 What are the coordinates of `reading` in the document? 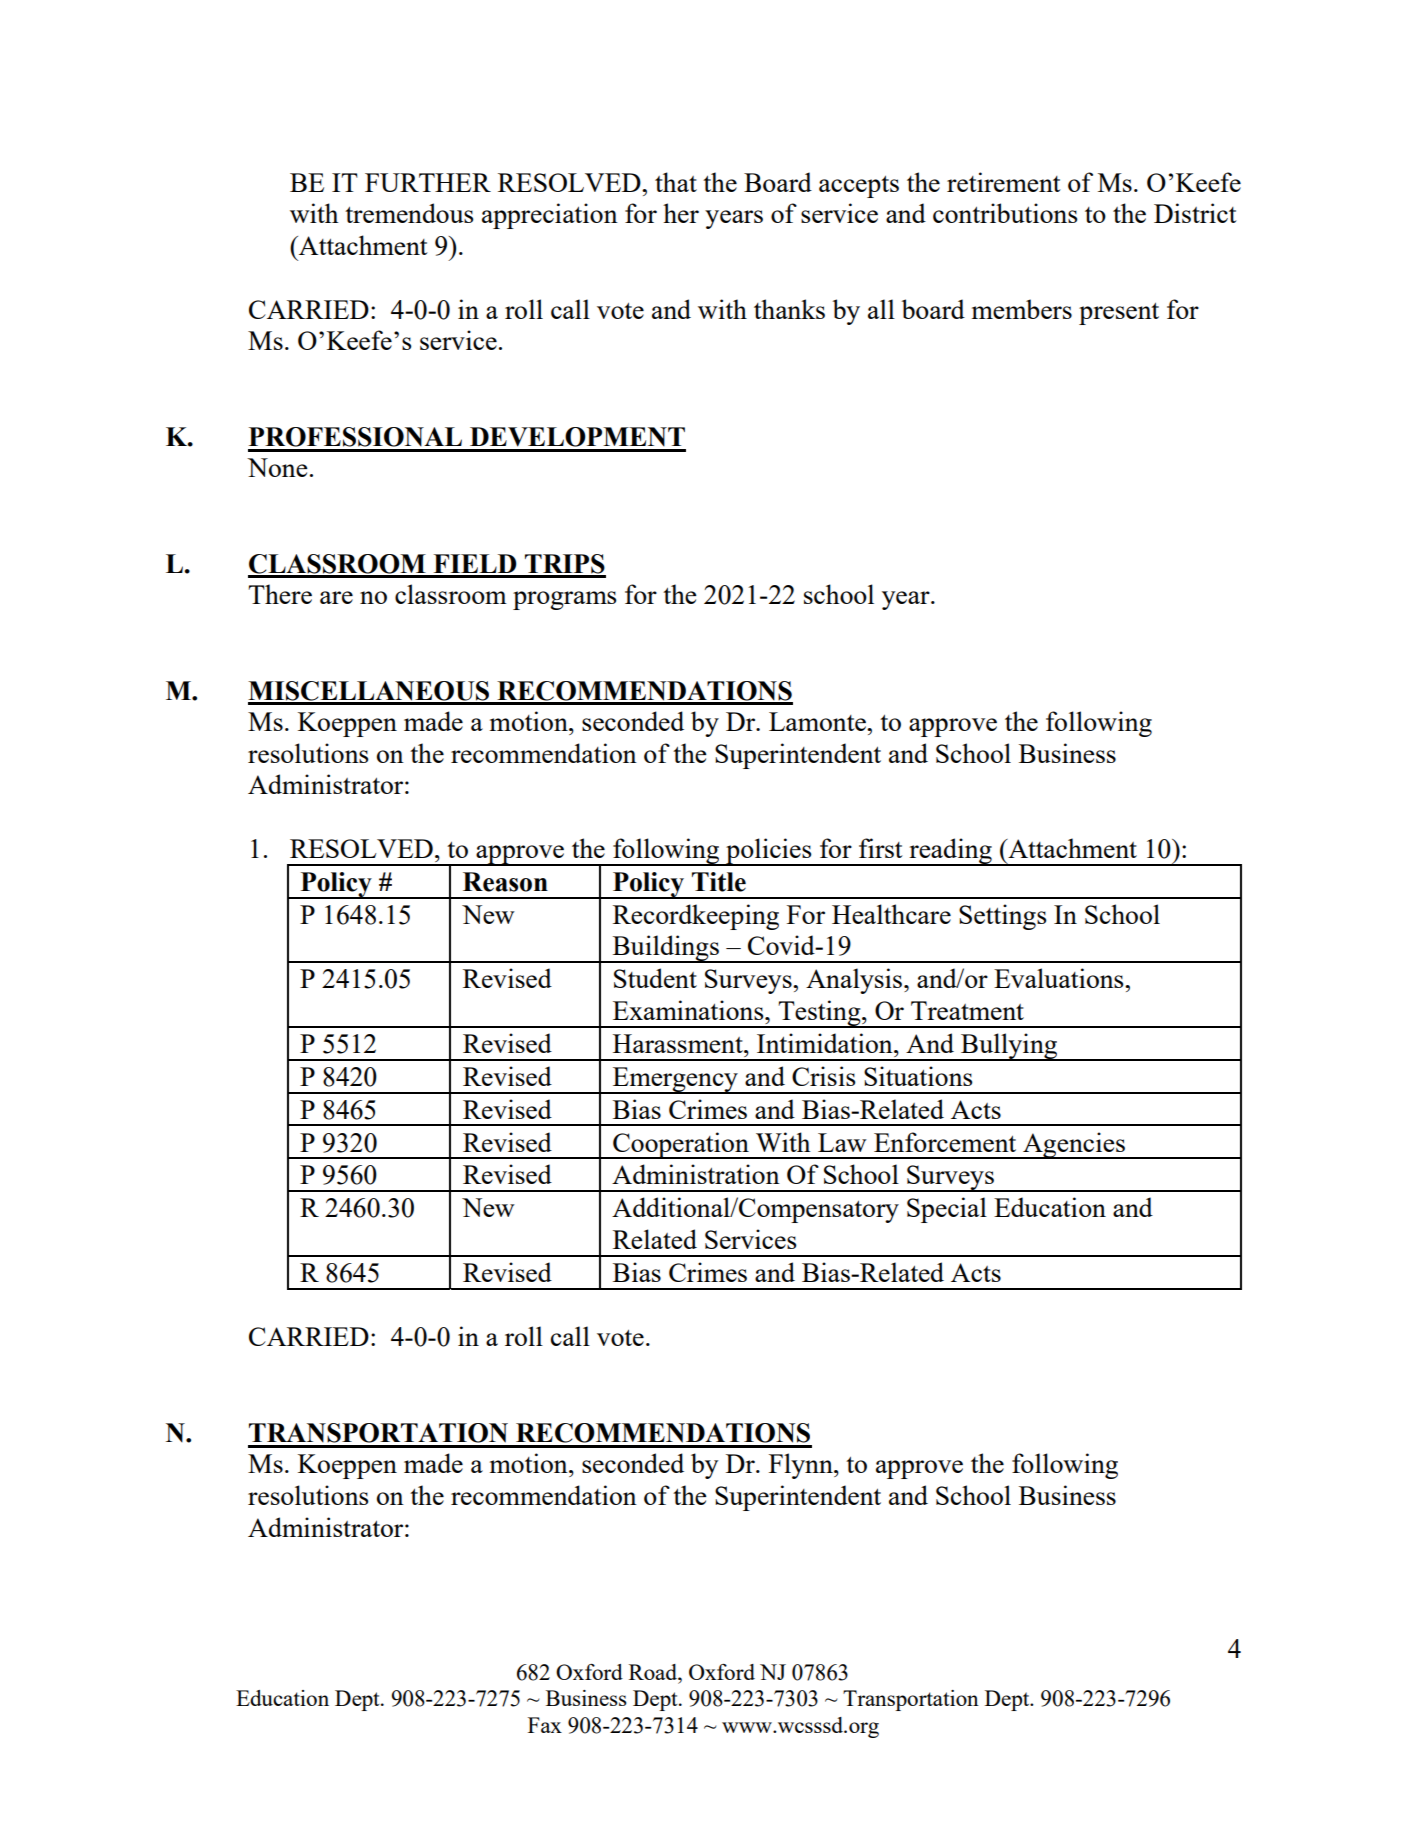 It's located at (950, 852).
